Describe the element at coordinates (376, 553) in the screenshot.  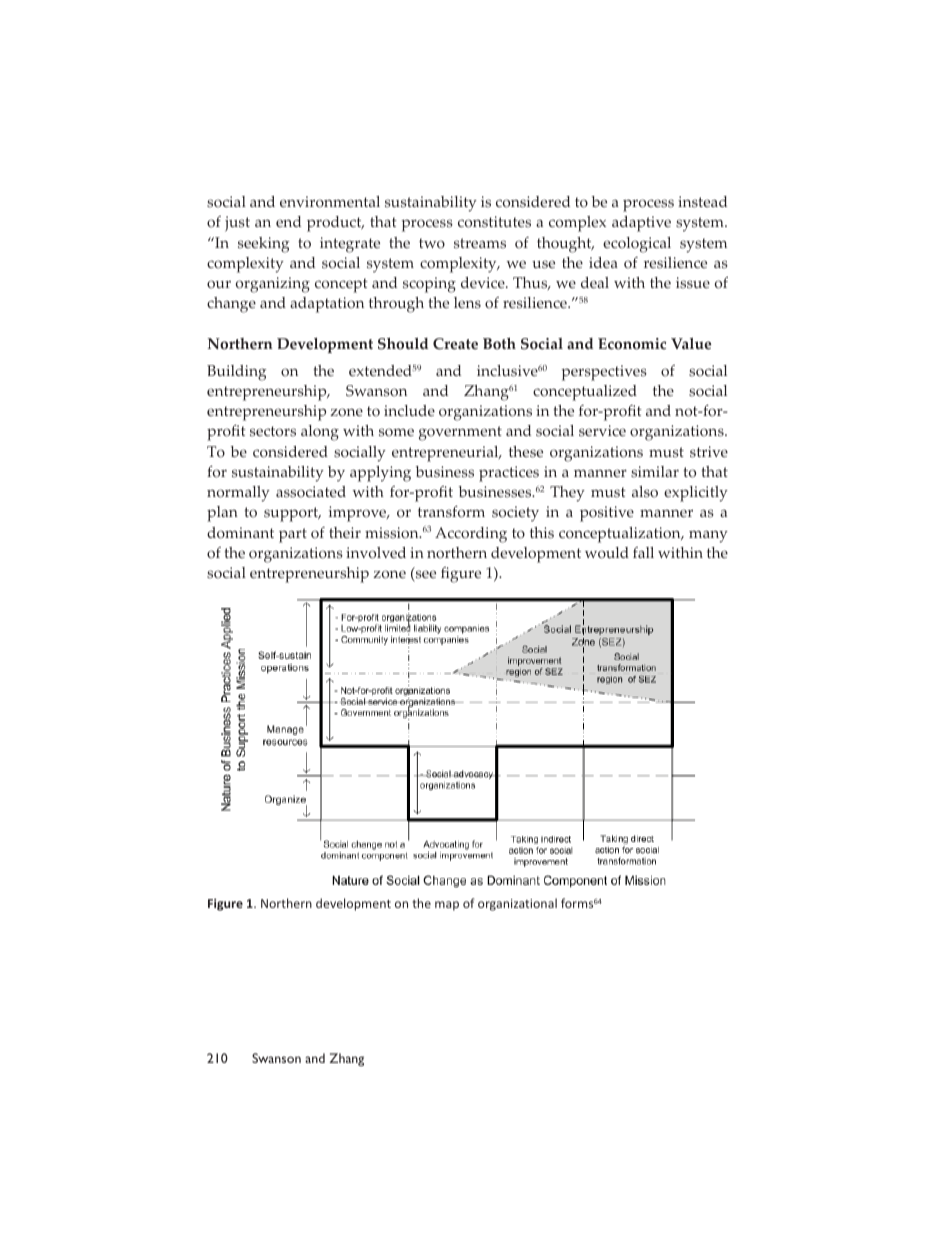
I see `involved` at that location.
